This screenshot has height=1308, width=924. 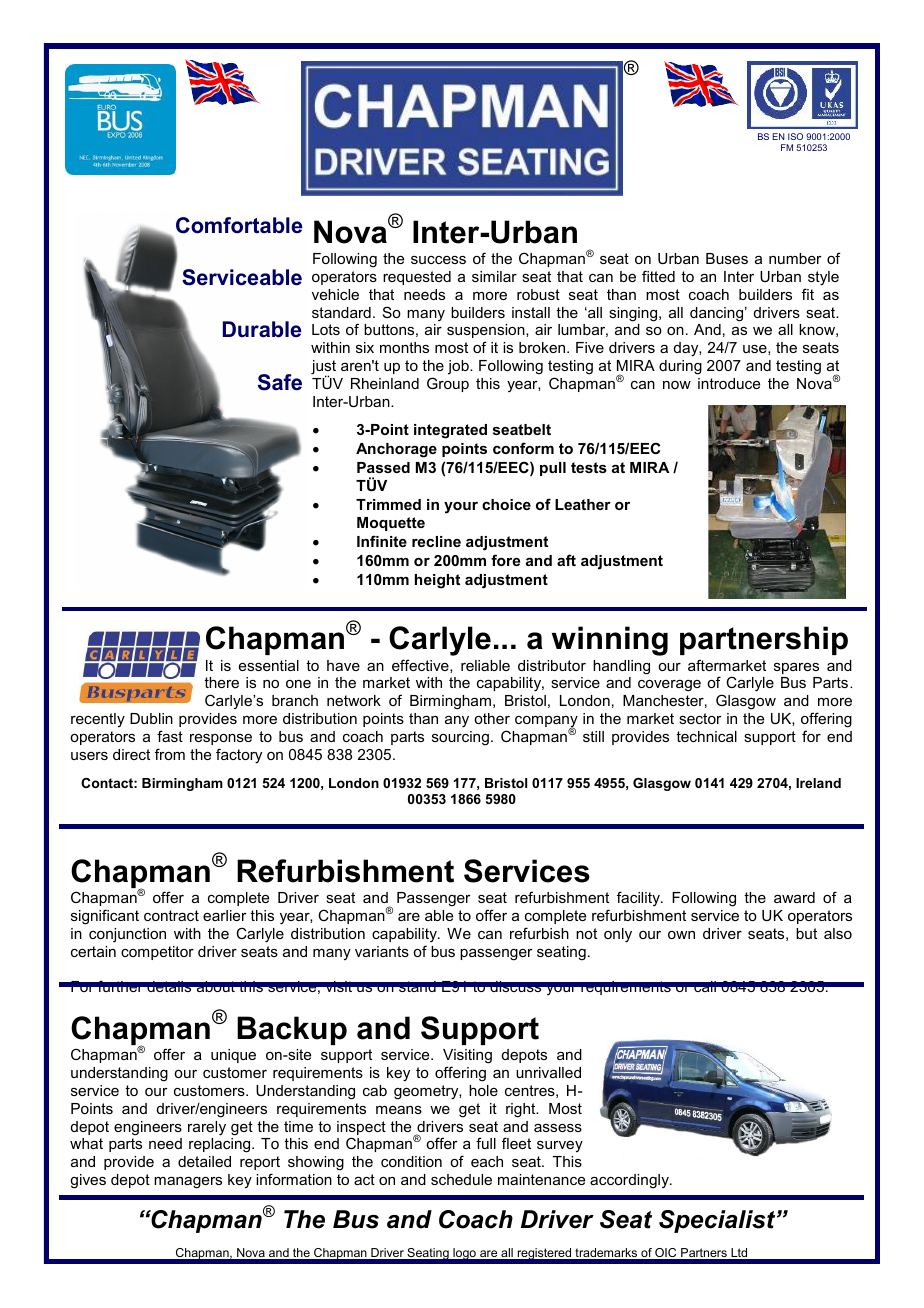 I want to click on schedule, so click(x=461, y=1179).
